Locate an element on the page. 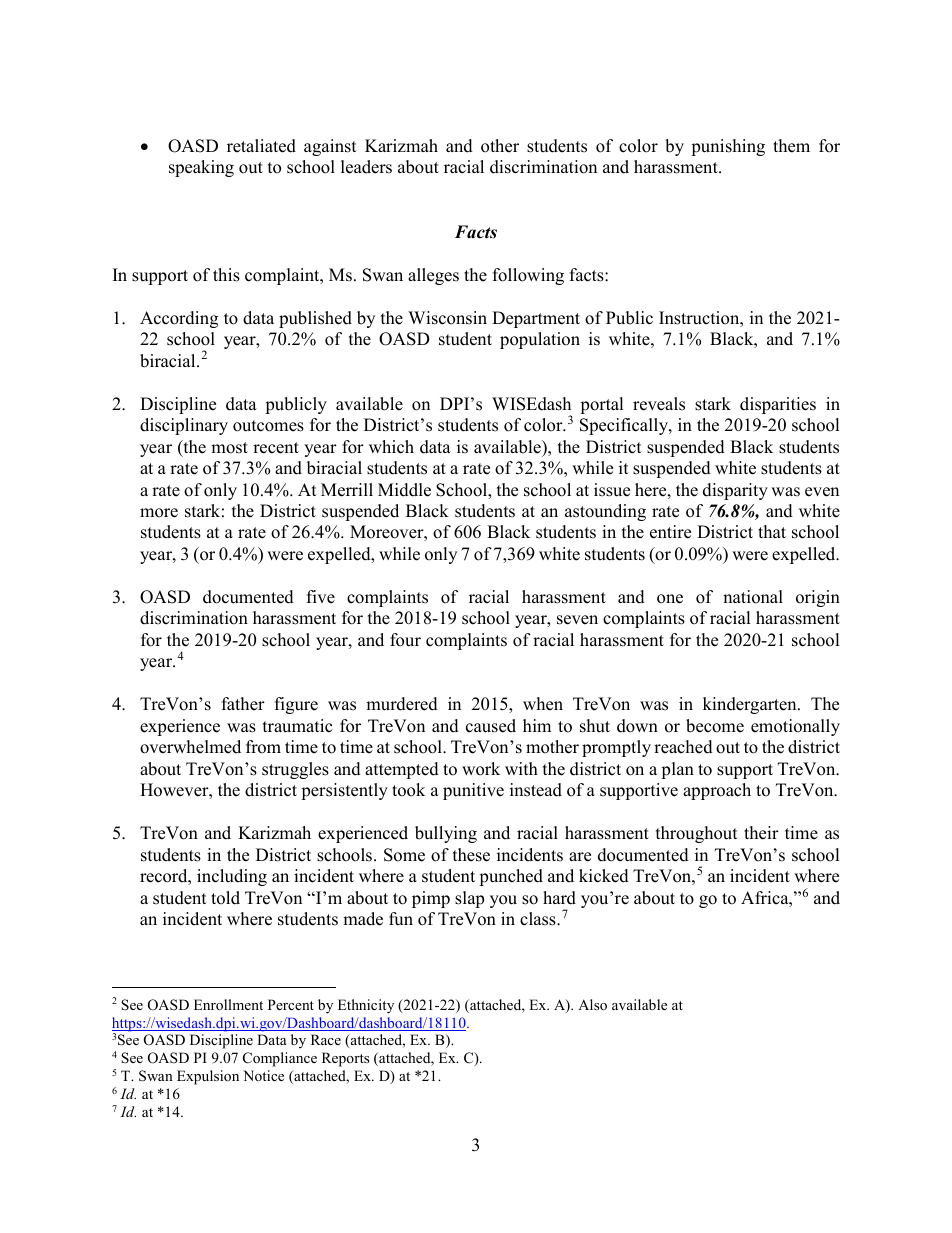 The image size is (952, 1233). Middle is located at coordinates (404, 490).
